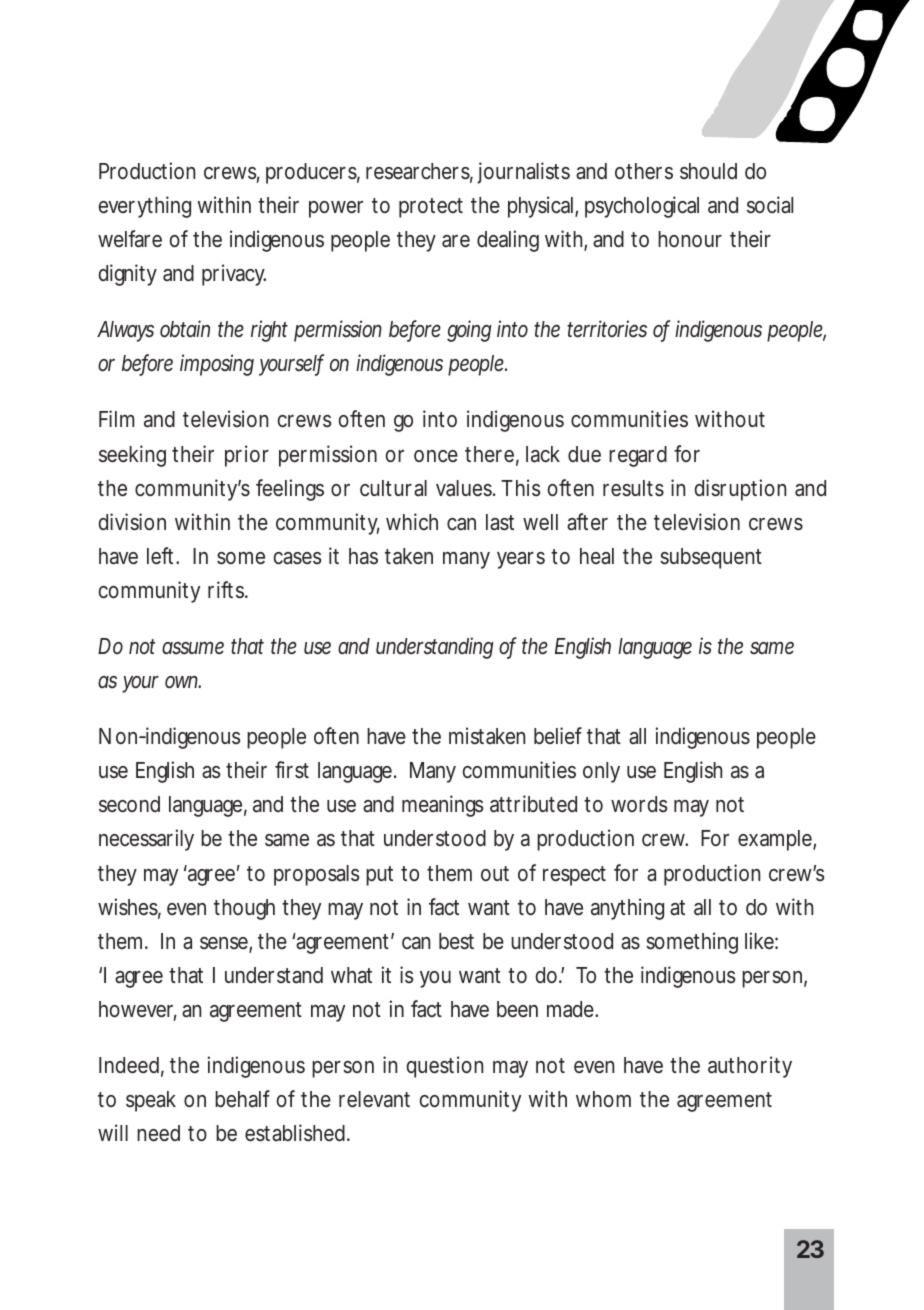 This image has height=1310, width=924. What do you see at coordinates (431, 208) in the image?
I see `protect` at bounding box center [431, 208].
